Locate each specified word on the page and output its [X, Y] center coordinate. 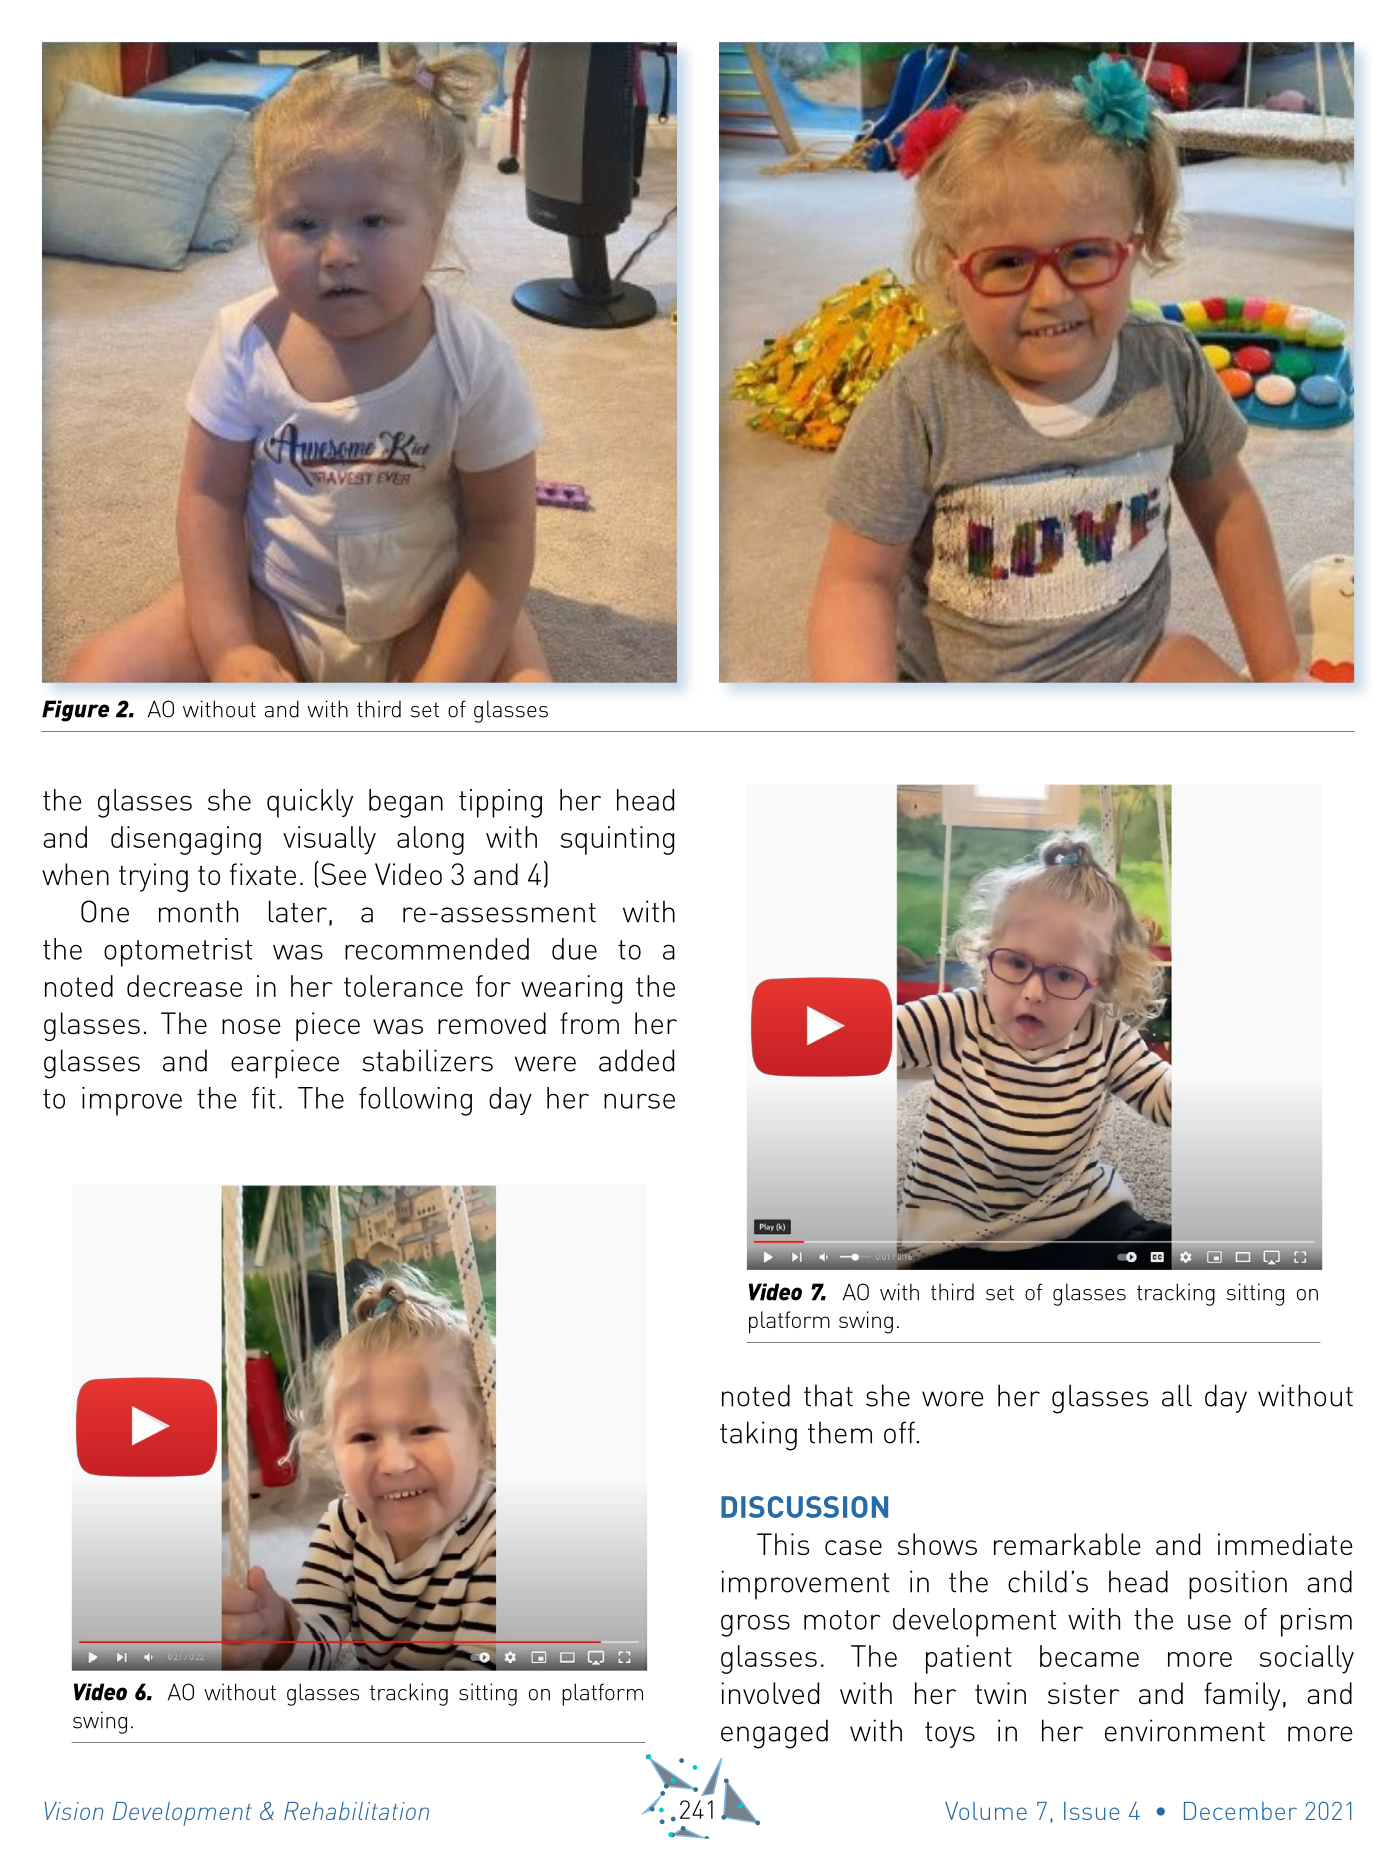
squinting [617, 840]
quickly [310, 803]
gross [755, 1625]
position [1238, 1585]
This [783, 1544]
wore [953, 1399]
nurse [639, 1101]
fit [263, 1098]
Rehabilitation [356, 1811]
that [828, 1395]
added [636, 1060]
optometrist [178, 952]
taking [758, 1436]
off [899, 1432]
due [574, 949]
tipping [500, 803]
